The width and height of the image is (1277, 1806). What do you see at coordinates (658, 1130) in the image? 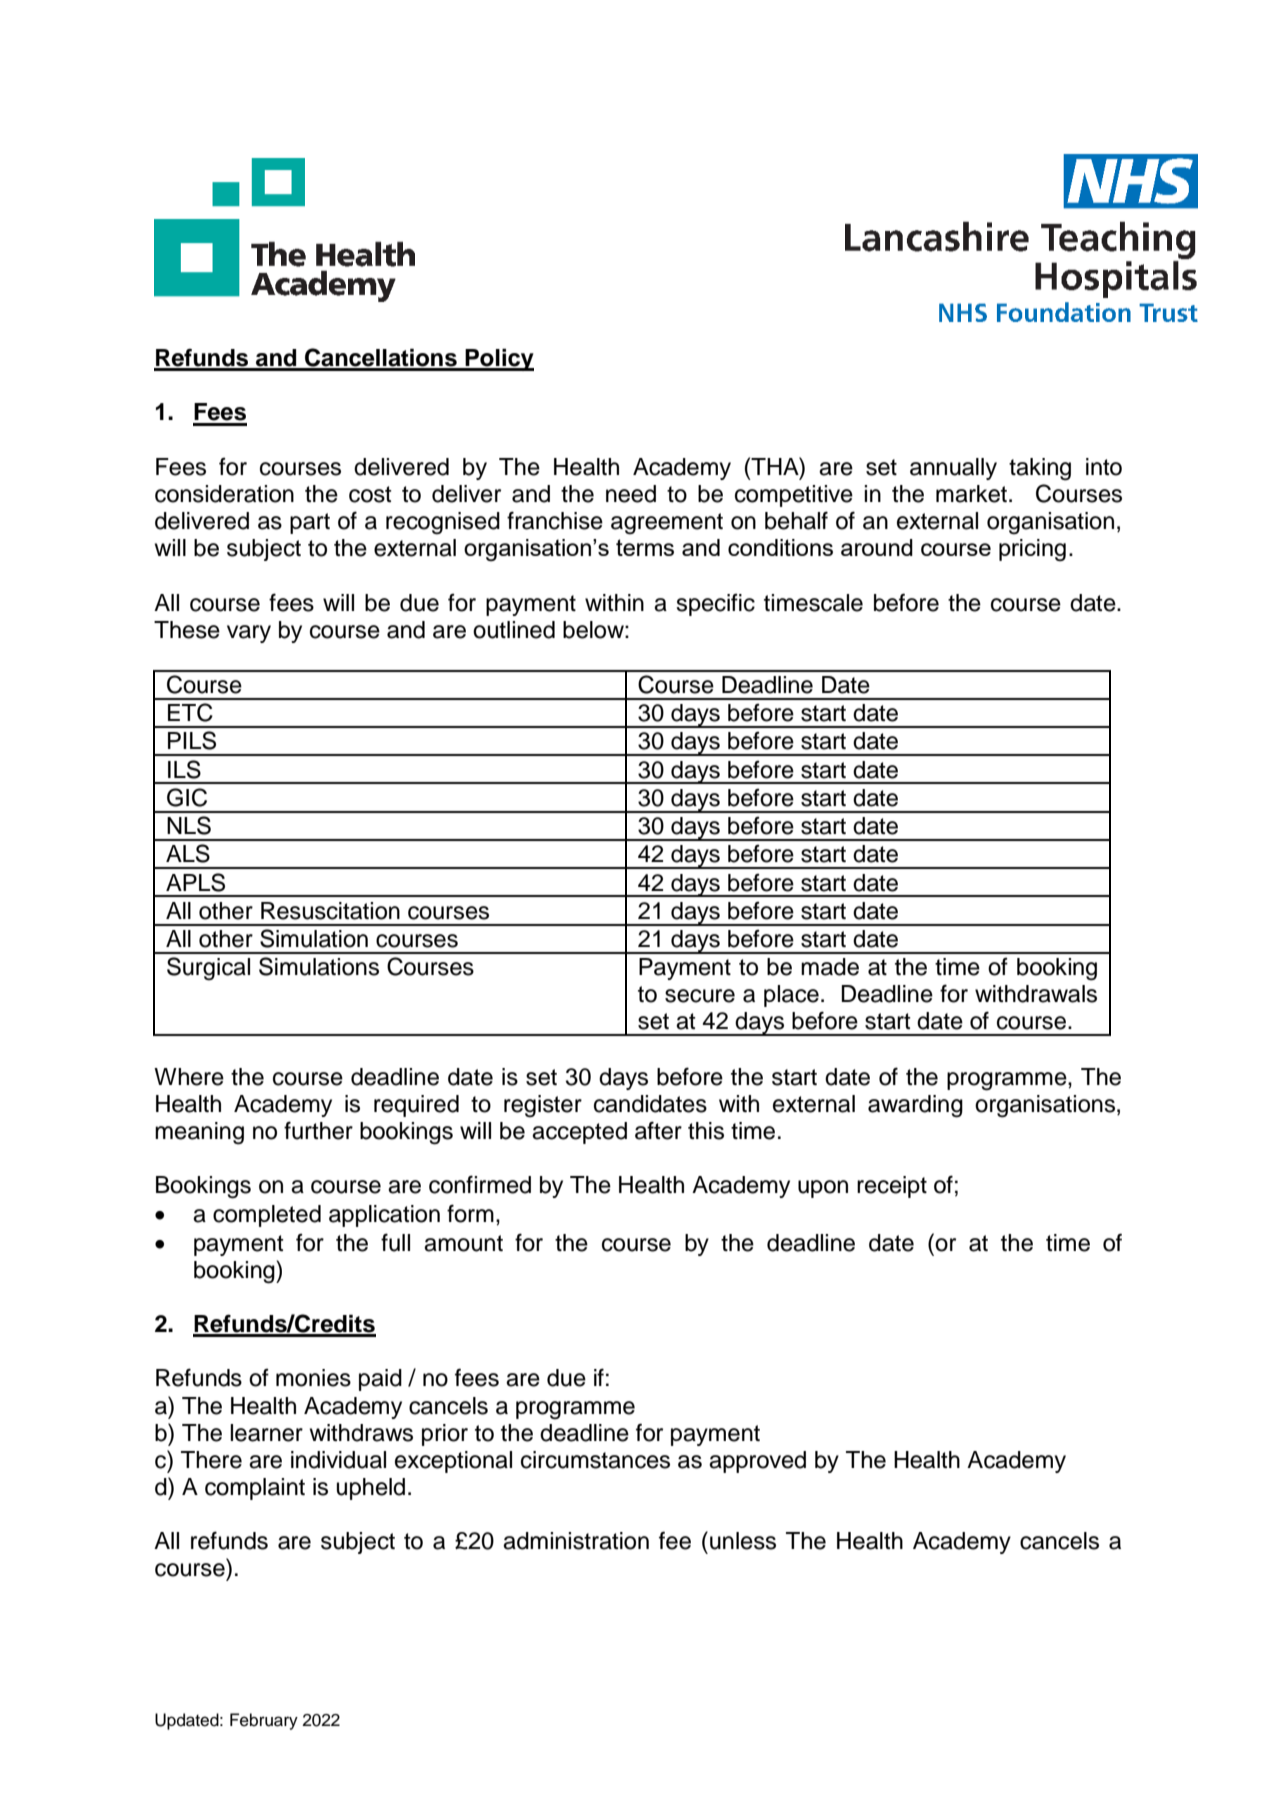
I see `after` at bounding box center [658, 1130].
